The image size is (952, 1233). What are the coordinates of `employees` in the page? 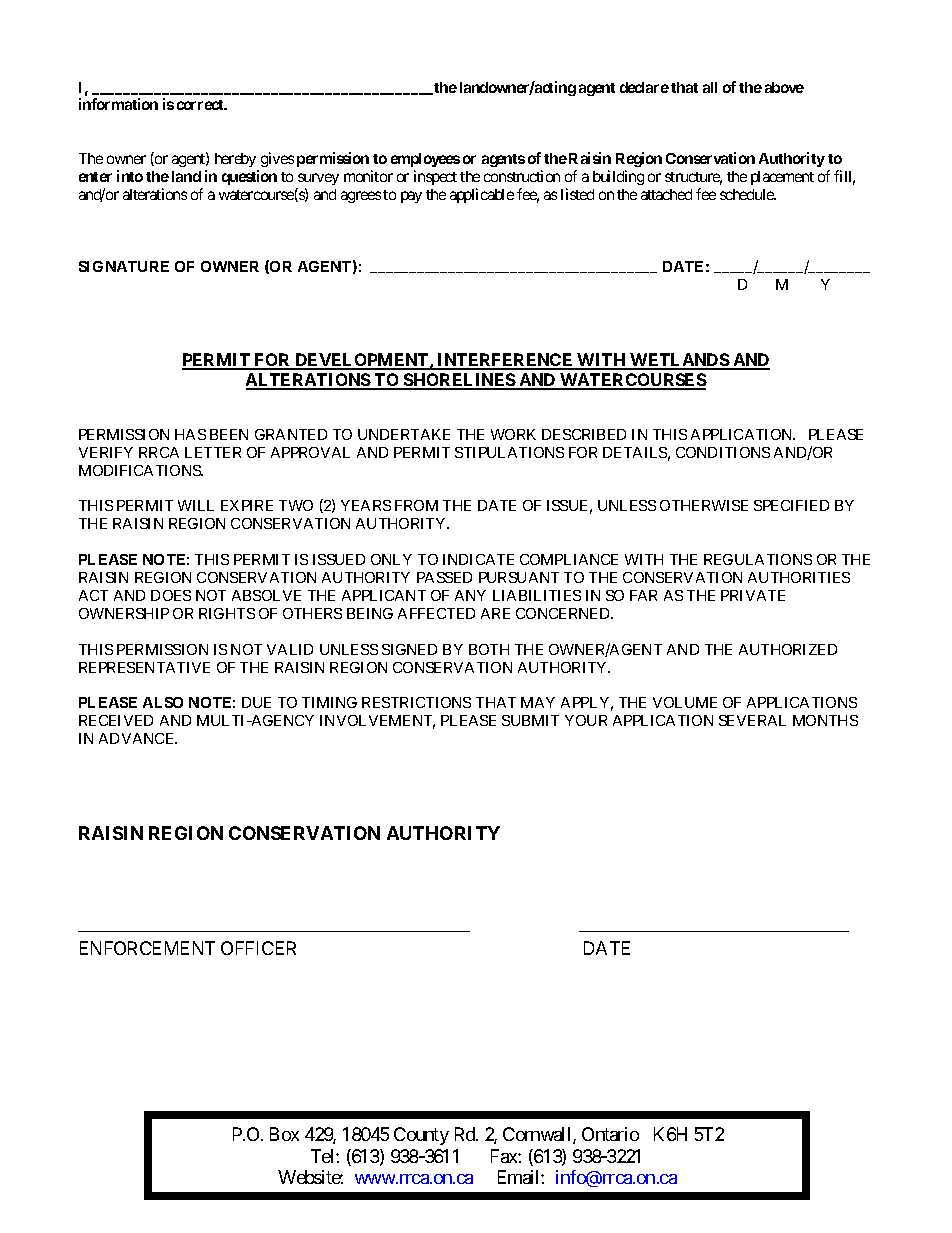 It's located at (425, 160).
